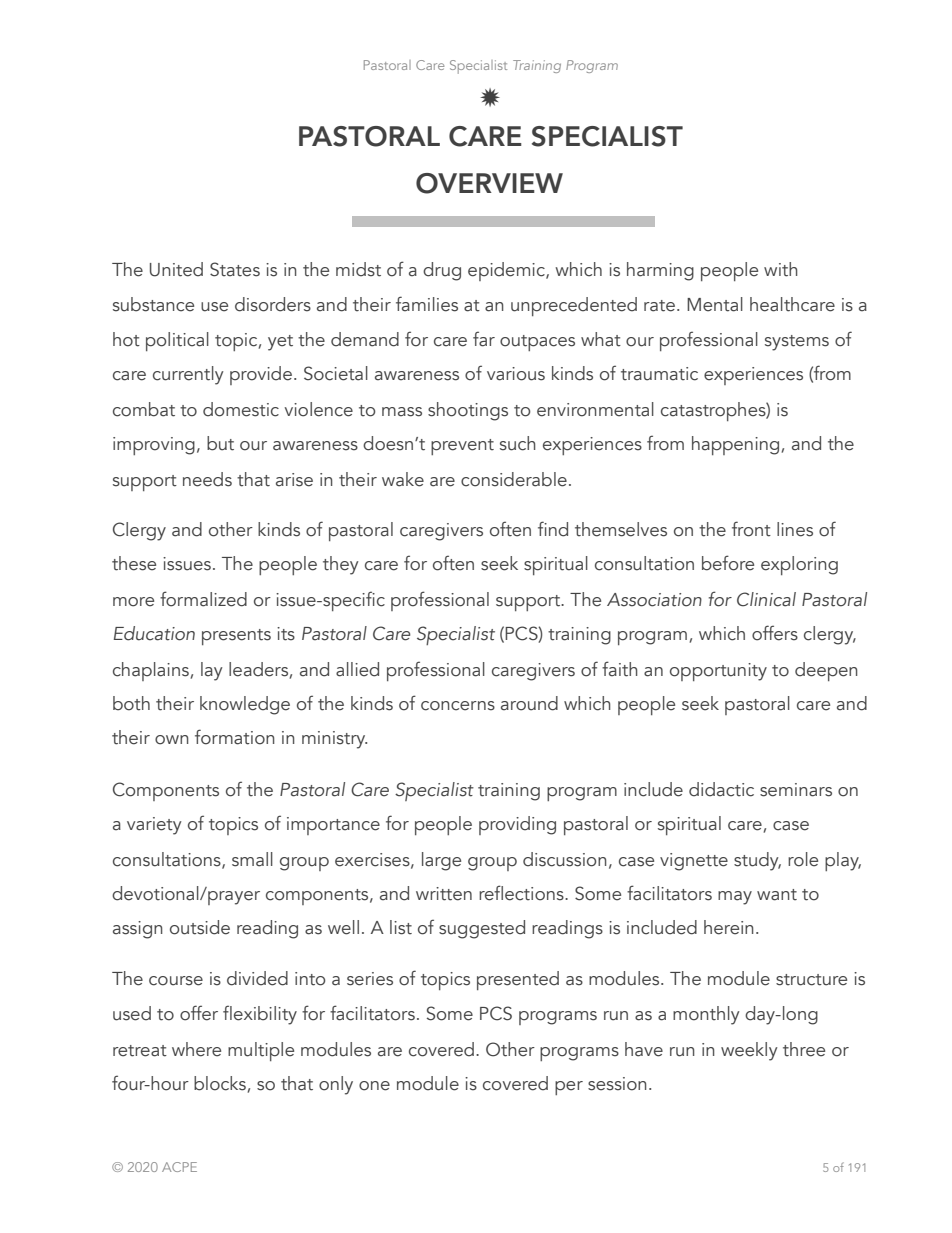 This image has height=1233, width=952. What do you see at coordinates (458, 706) in the image?
I see `concerns` at bounding box center [458, 706].
